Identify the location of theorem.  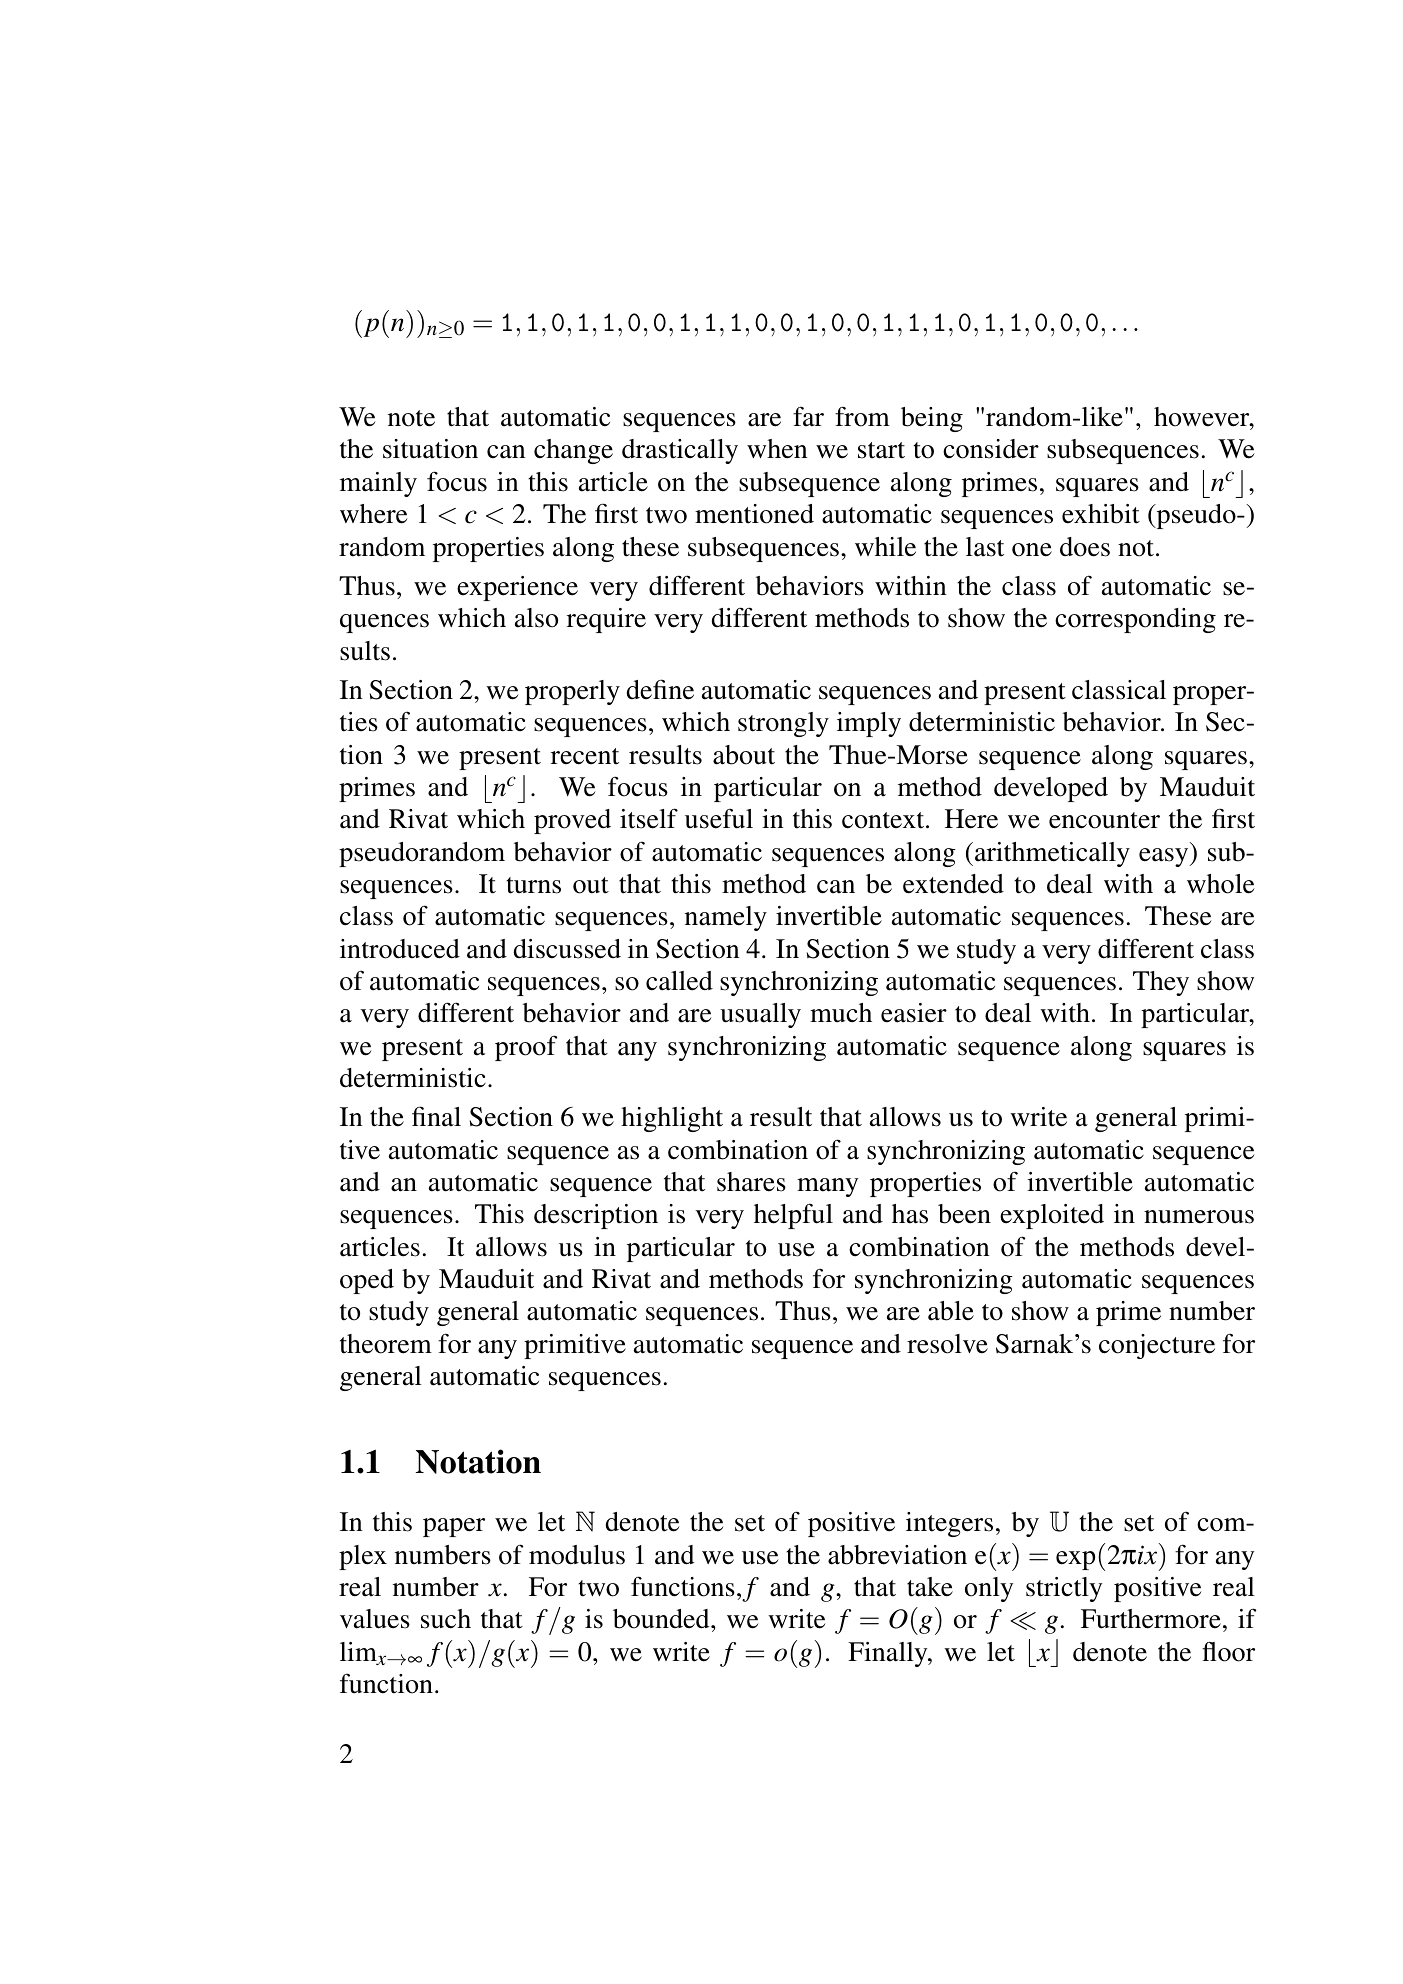
(386, 1344).
